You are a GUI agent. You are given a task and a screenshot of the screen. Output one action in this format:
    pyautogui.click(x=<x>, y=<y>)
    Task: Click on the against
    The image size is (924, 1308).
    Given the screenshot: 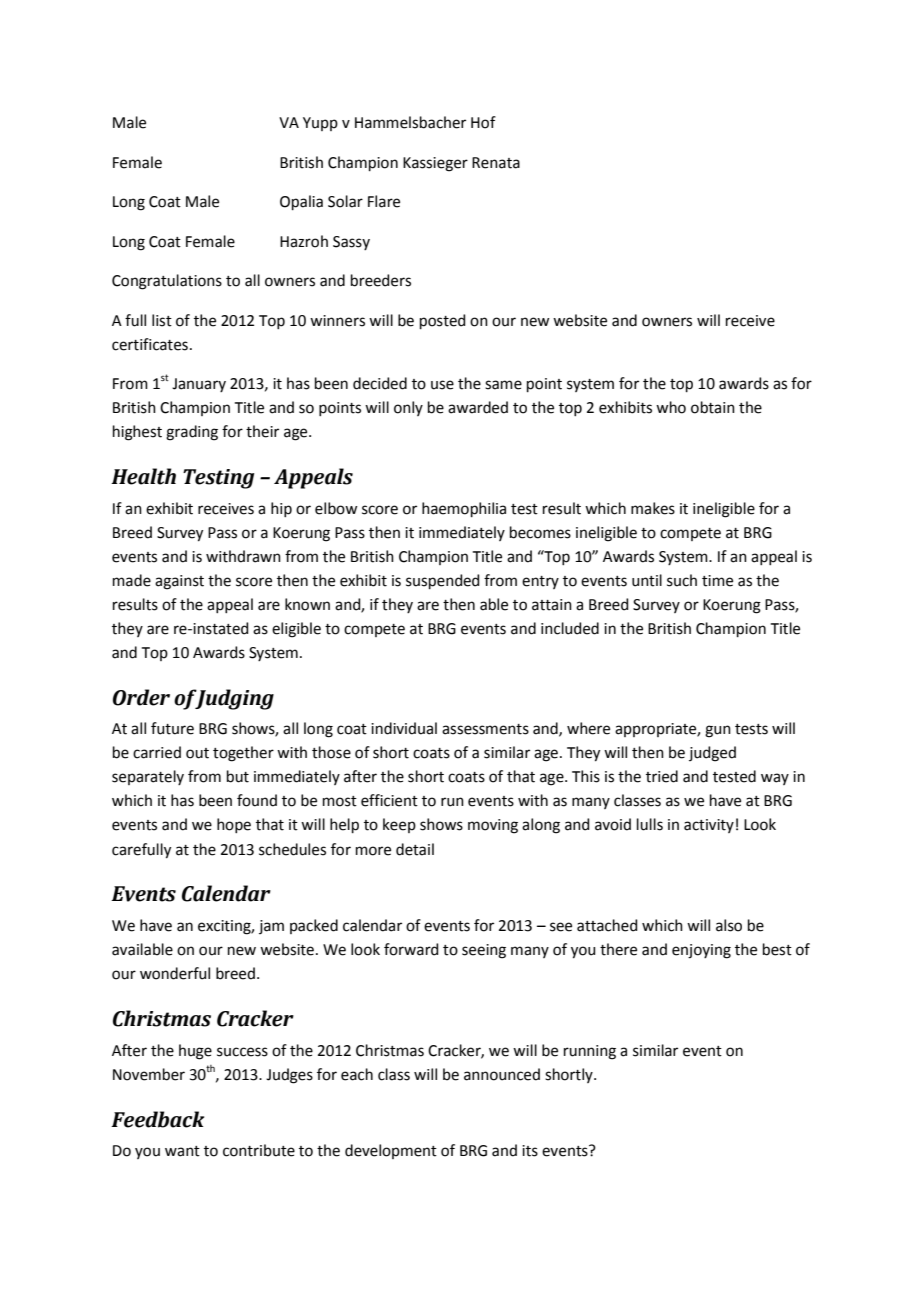 What is the action you would take?
    pyautogui.click(x=179, y=582)
